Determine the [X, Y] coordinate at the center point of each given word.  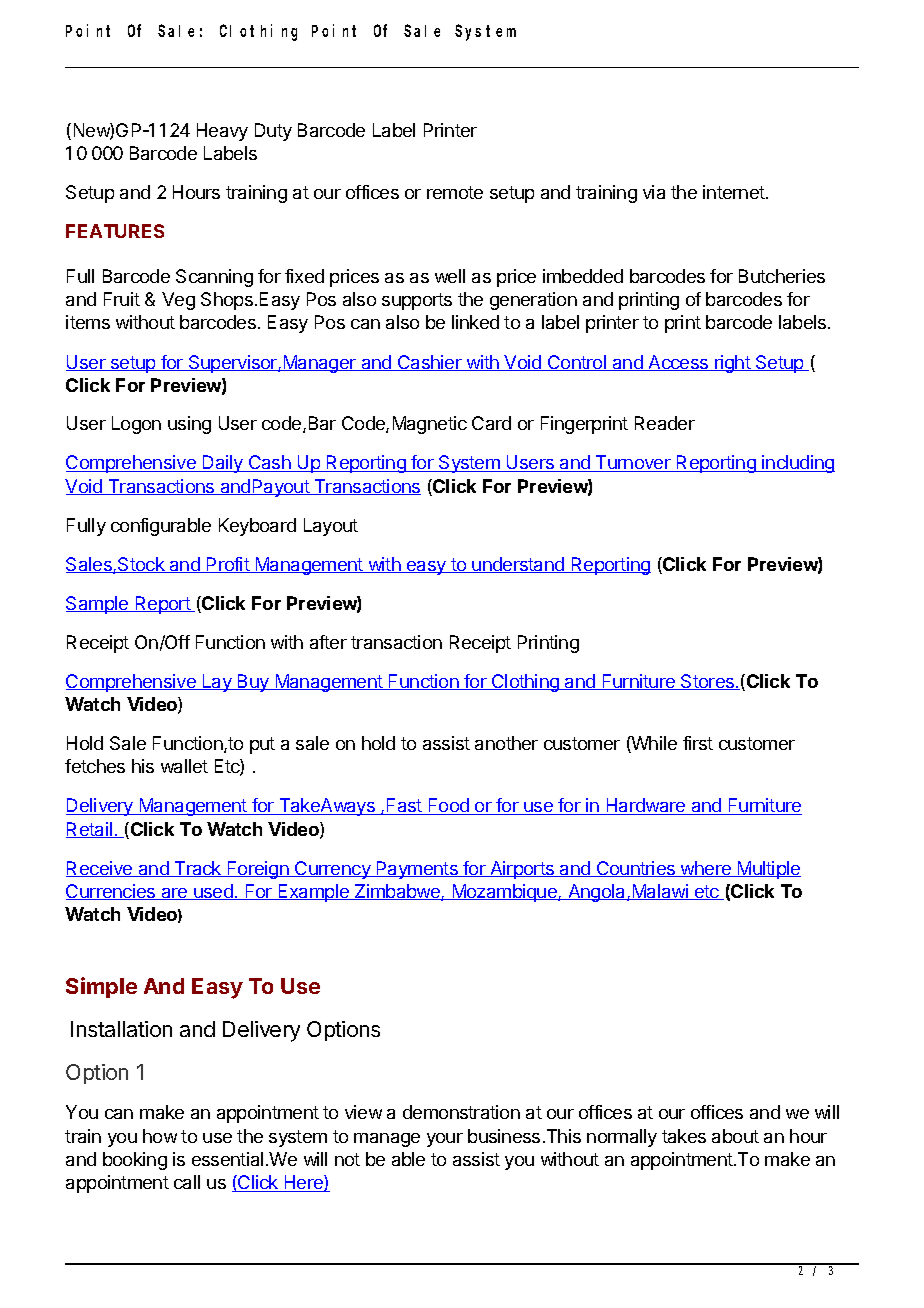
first [698, 743]
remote [455, 192]
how [160, 1136]
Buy [253, 683]
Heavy [222, 132]
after [328, 642]
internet [735, 192]
